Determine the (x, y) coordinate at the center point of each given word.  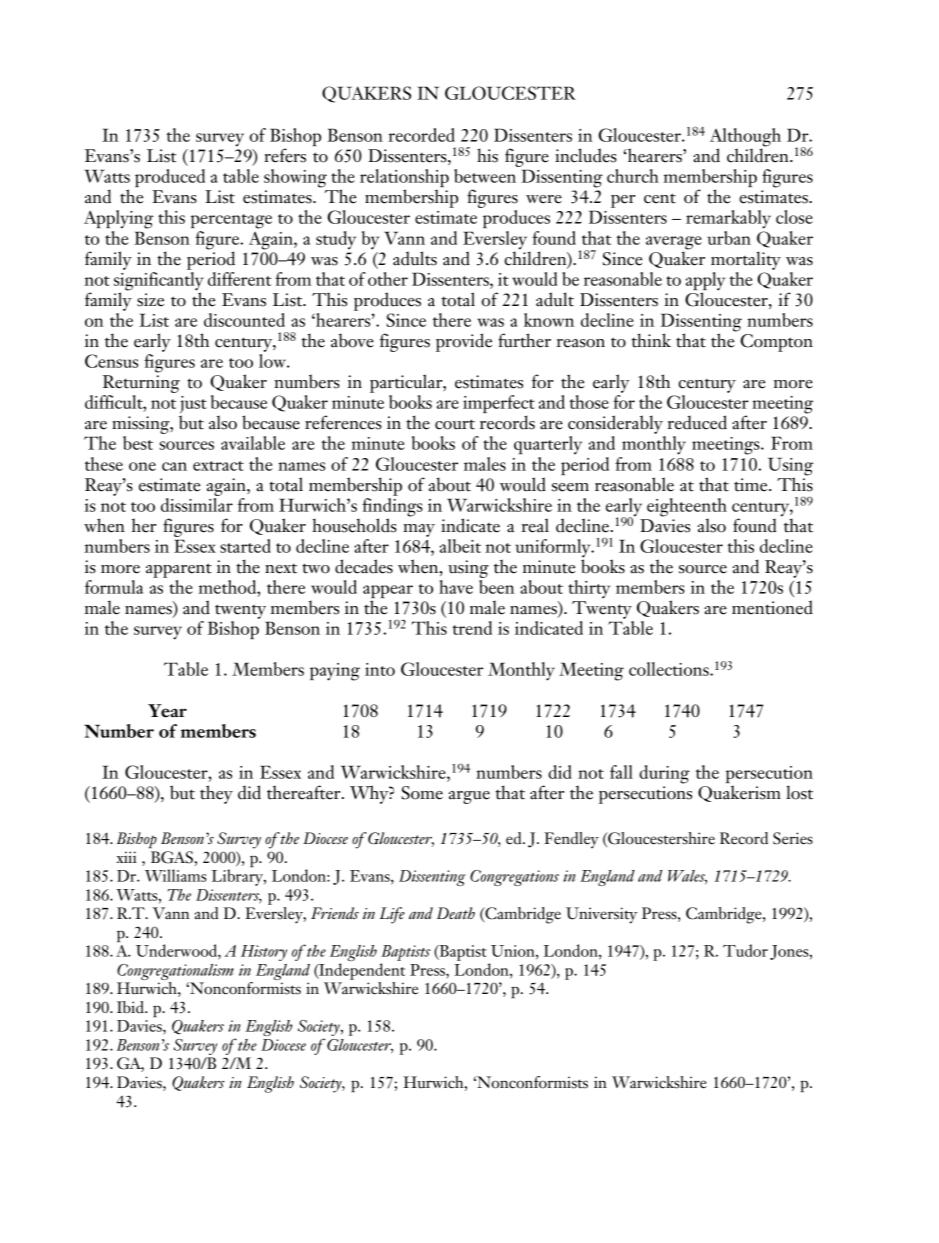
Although (745, 138)
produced (170, 178)
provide (464, 342)
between (485, 176)
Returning (141, 384)
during (664, 774)
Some (422, 793)
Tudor (745, 950)
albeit (460, 546)
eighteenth (687, 508)
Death (456, 913)
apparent (179, 570)
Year (167, 711)
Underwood (177, 950)
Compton (777, 343)
